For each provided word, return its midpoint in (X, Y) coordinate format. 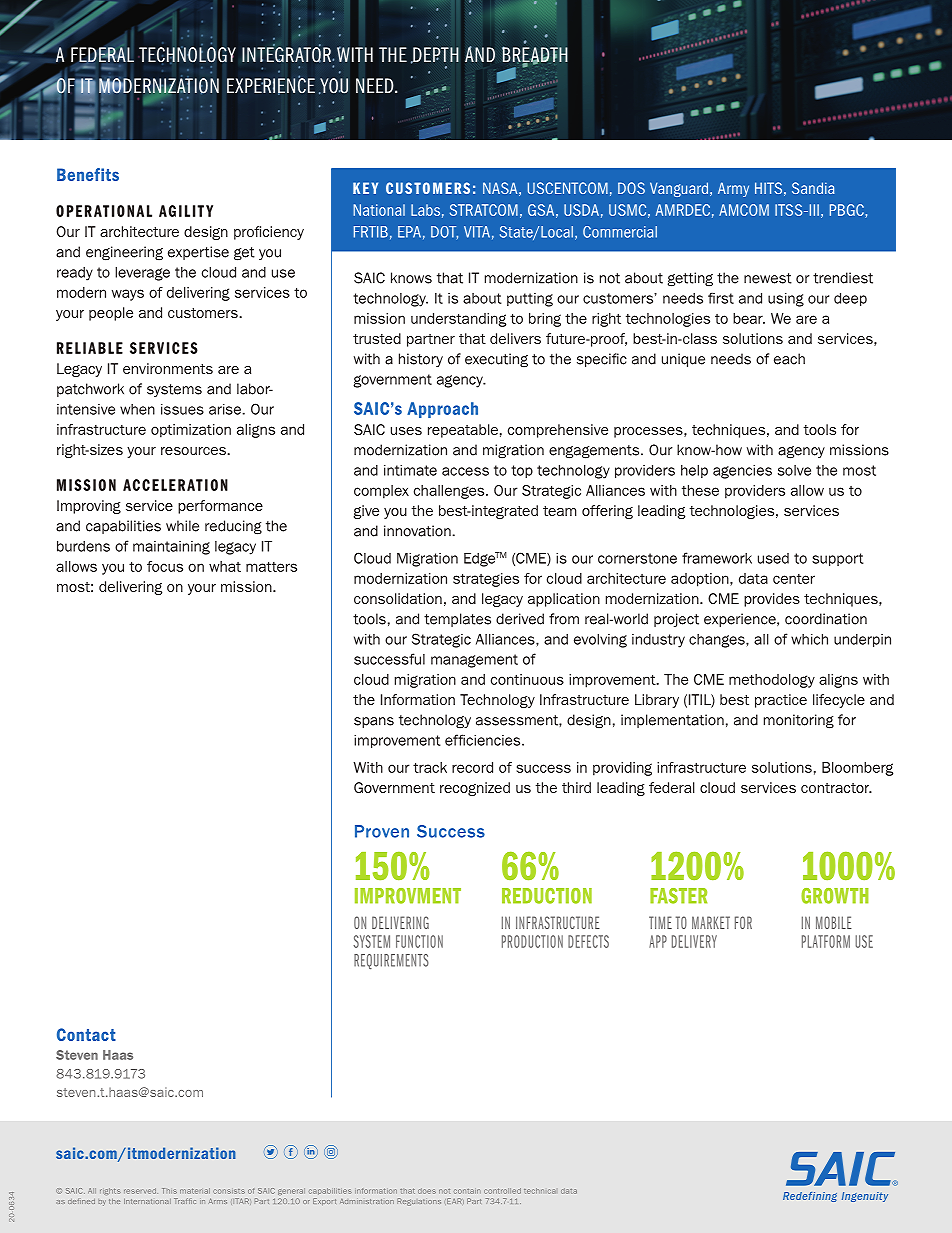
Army (733, 189)
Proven (382, 831)
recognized (475, 789)
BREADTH (534, 55)
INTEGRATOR (288, 54)
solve (794, 470)
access (465, 471)
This (169, 1191)
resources (193, 451)
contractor (836, 788)
